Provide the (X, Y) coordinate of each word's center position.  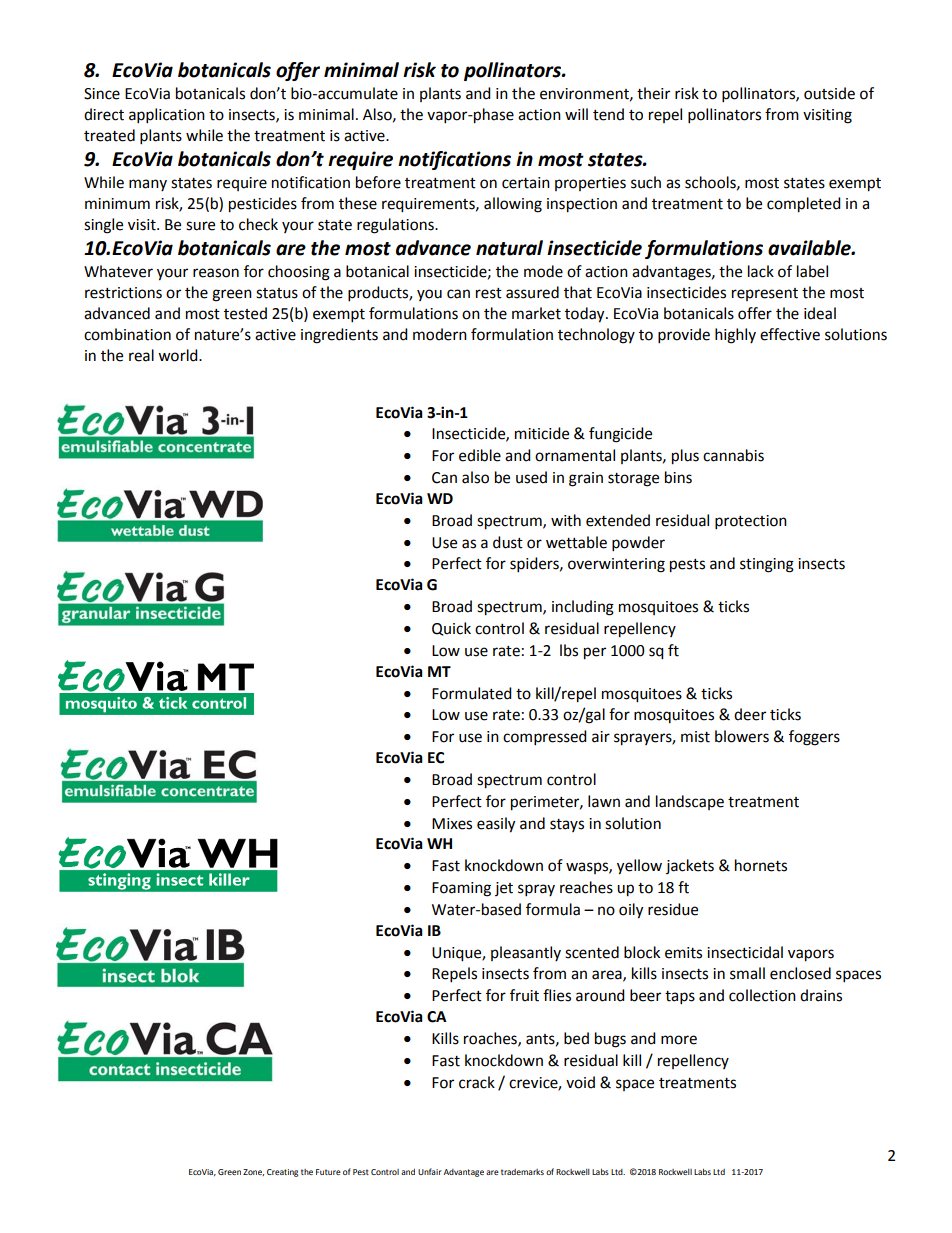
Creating (282, 1173)
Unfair (430, 1171)
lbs (569, 650)
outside (829, 93)
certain (526, 183)
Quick (451, 629)
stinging (767, 565)
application (167, 116)
